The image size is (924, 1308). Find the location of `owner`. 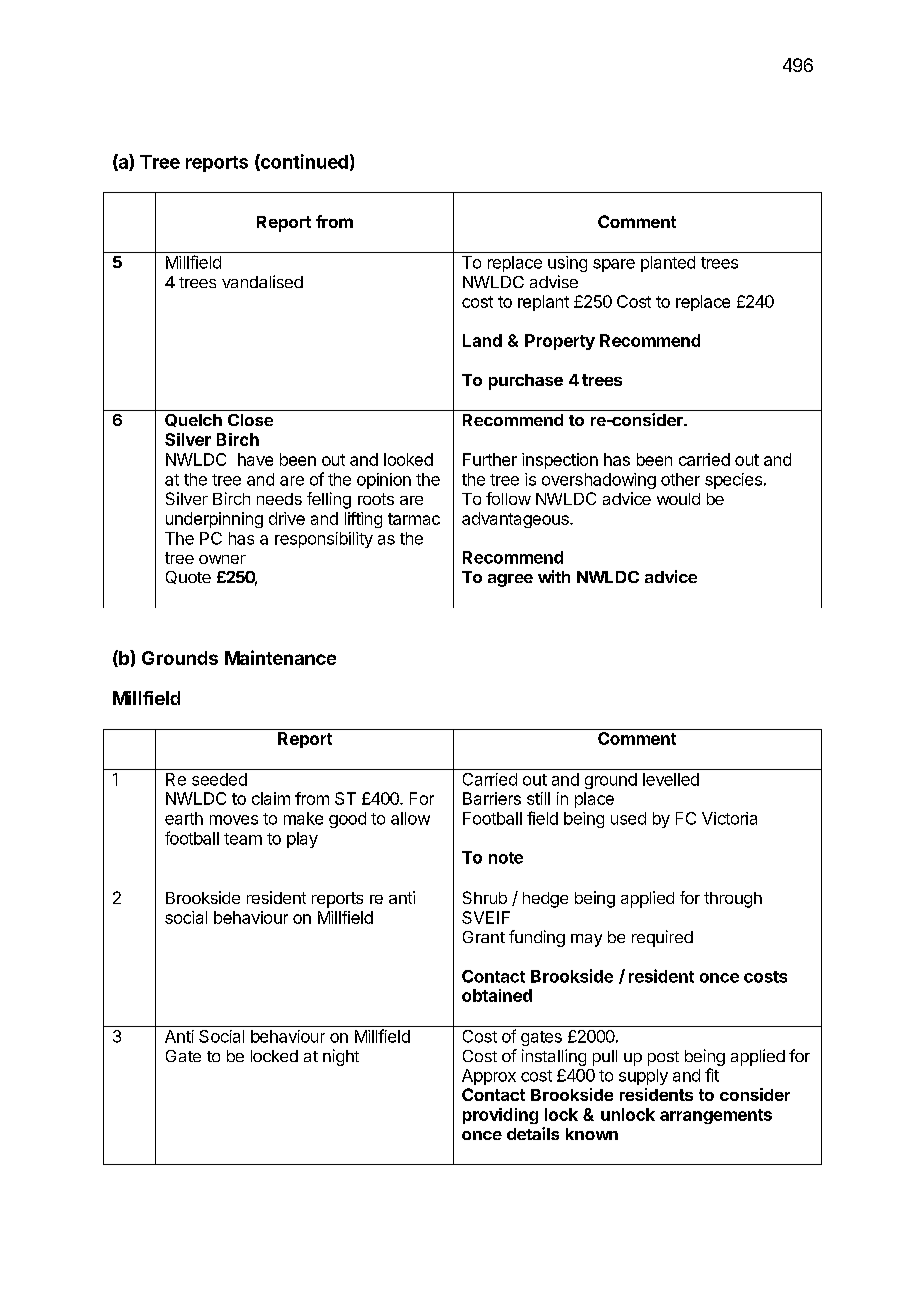

owner is located at coordinates (222, 559).
